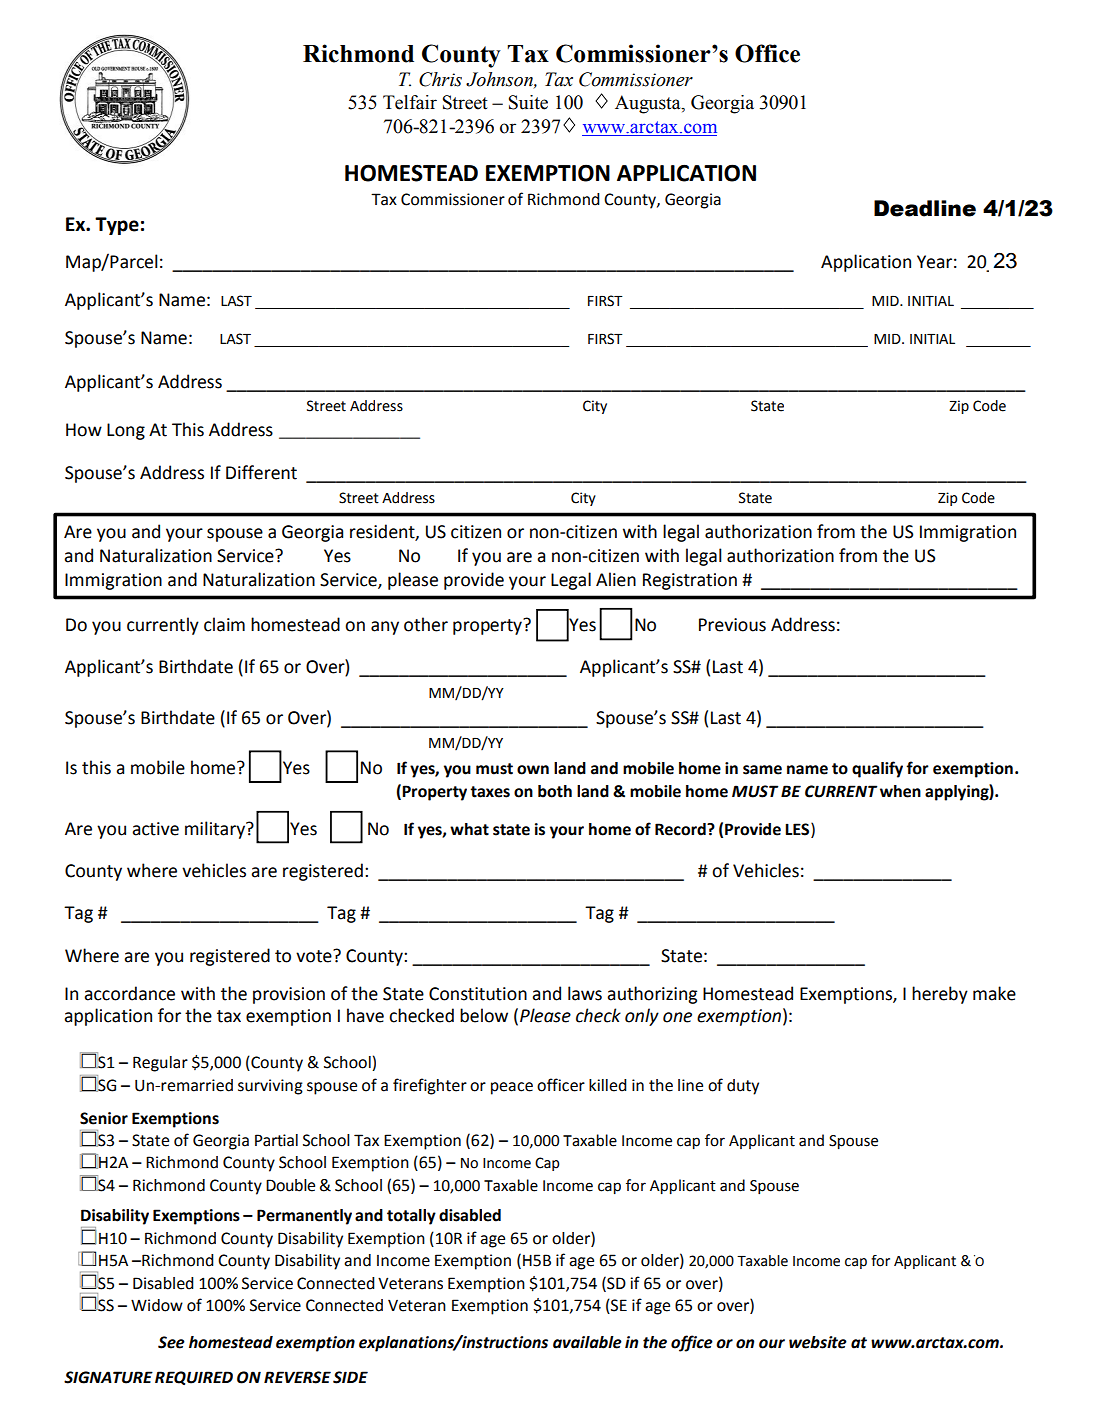  Describe the element at coordinates (160, 1064) in the page. I see `Regular` at that location.
